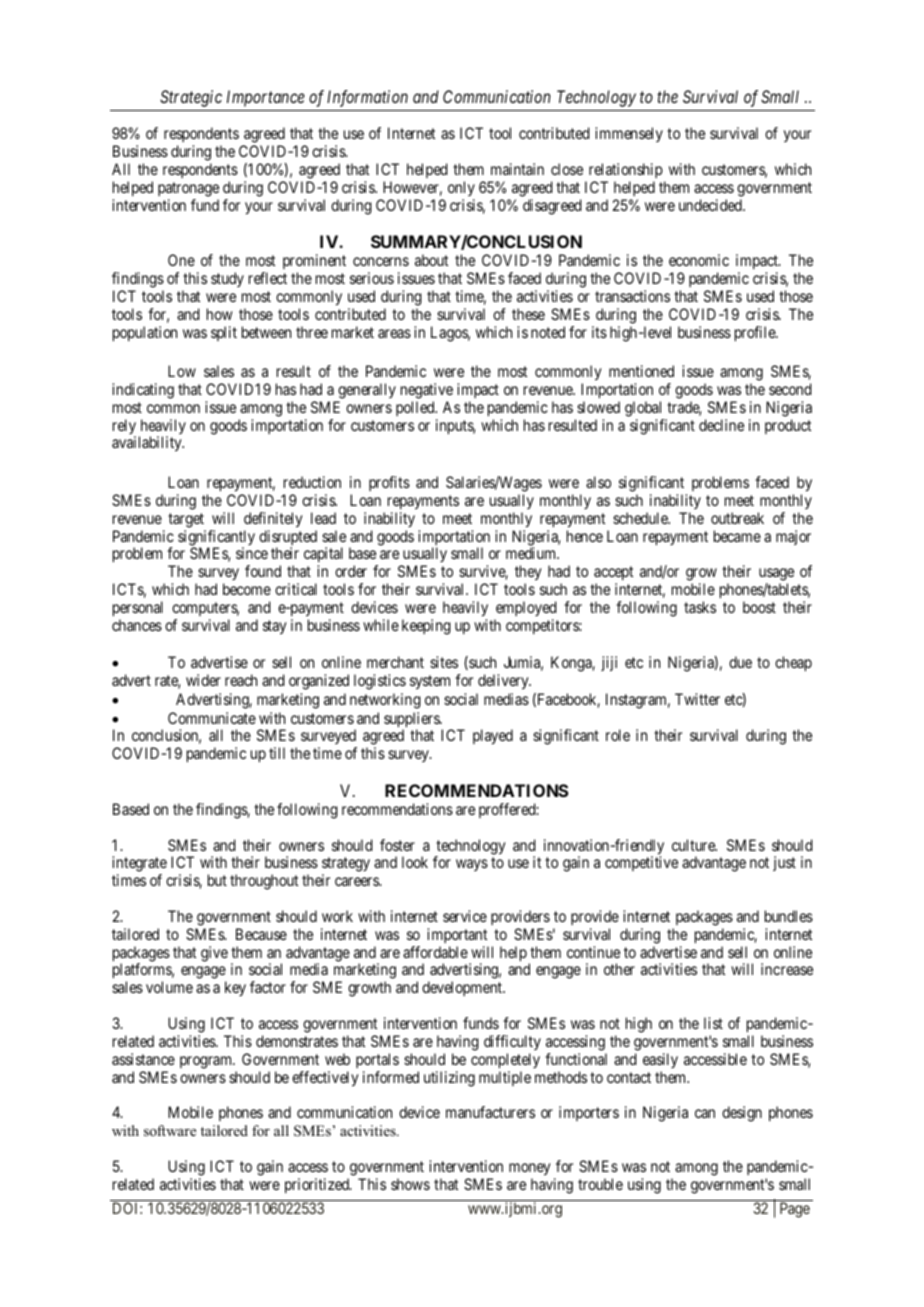 This document has width=924, height=1307. What do you see at coordinates (188, 189) in the document?
I see `patronage` at bounding box center [188, 189].
